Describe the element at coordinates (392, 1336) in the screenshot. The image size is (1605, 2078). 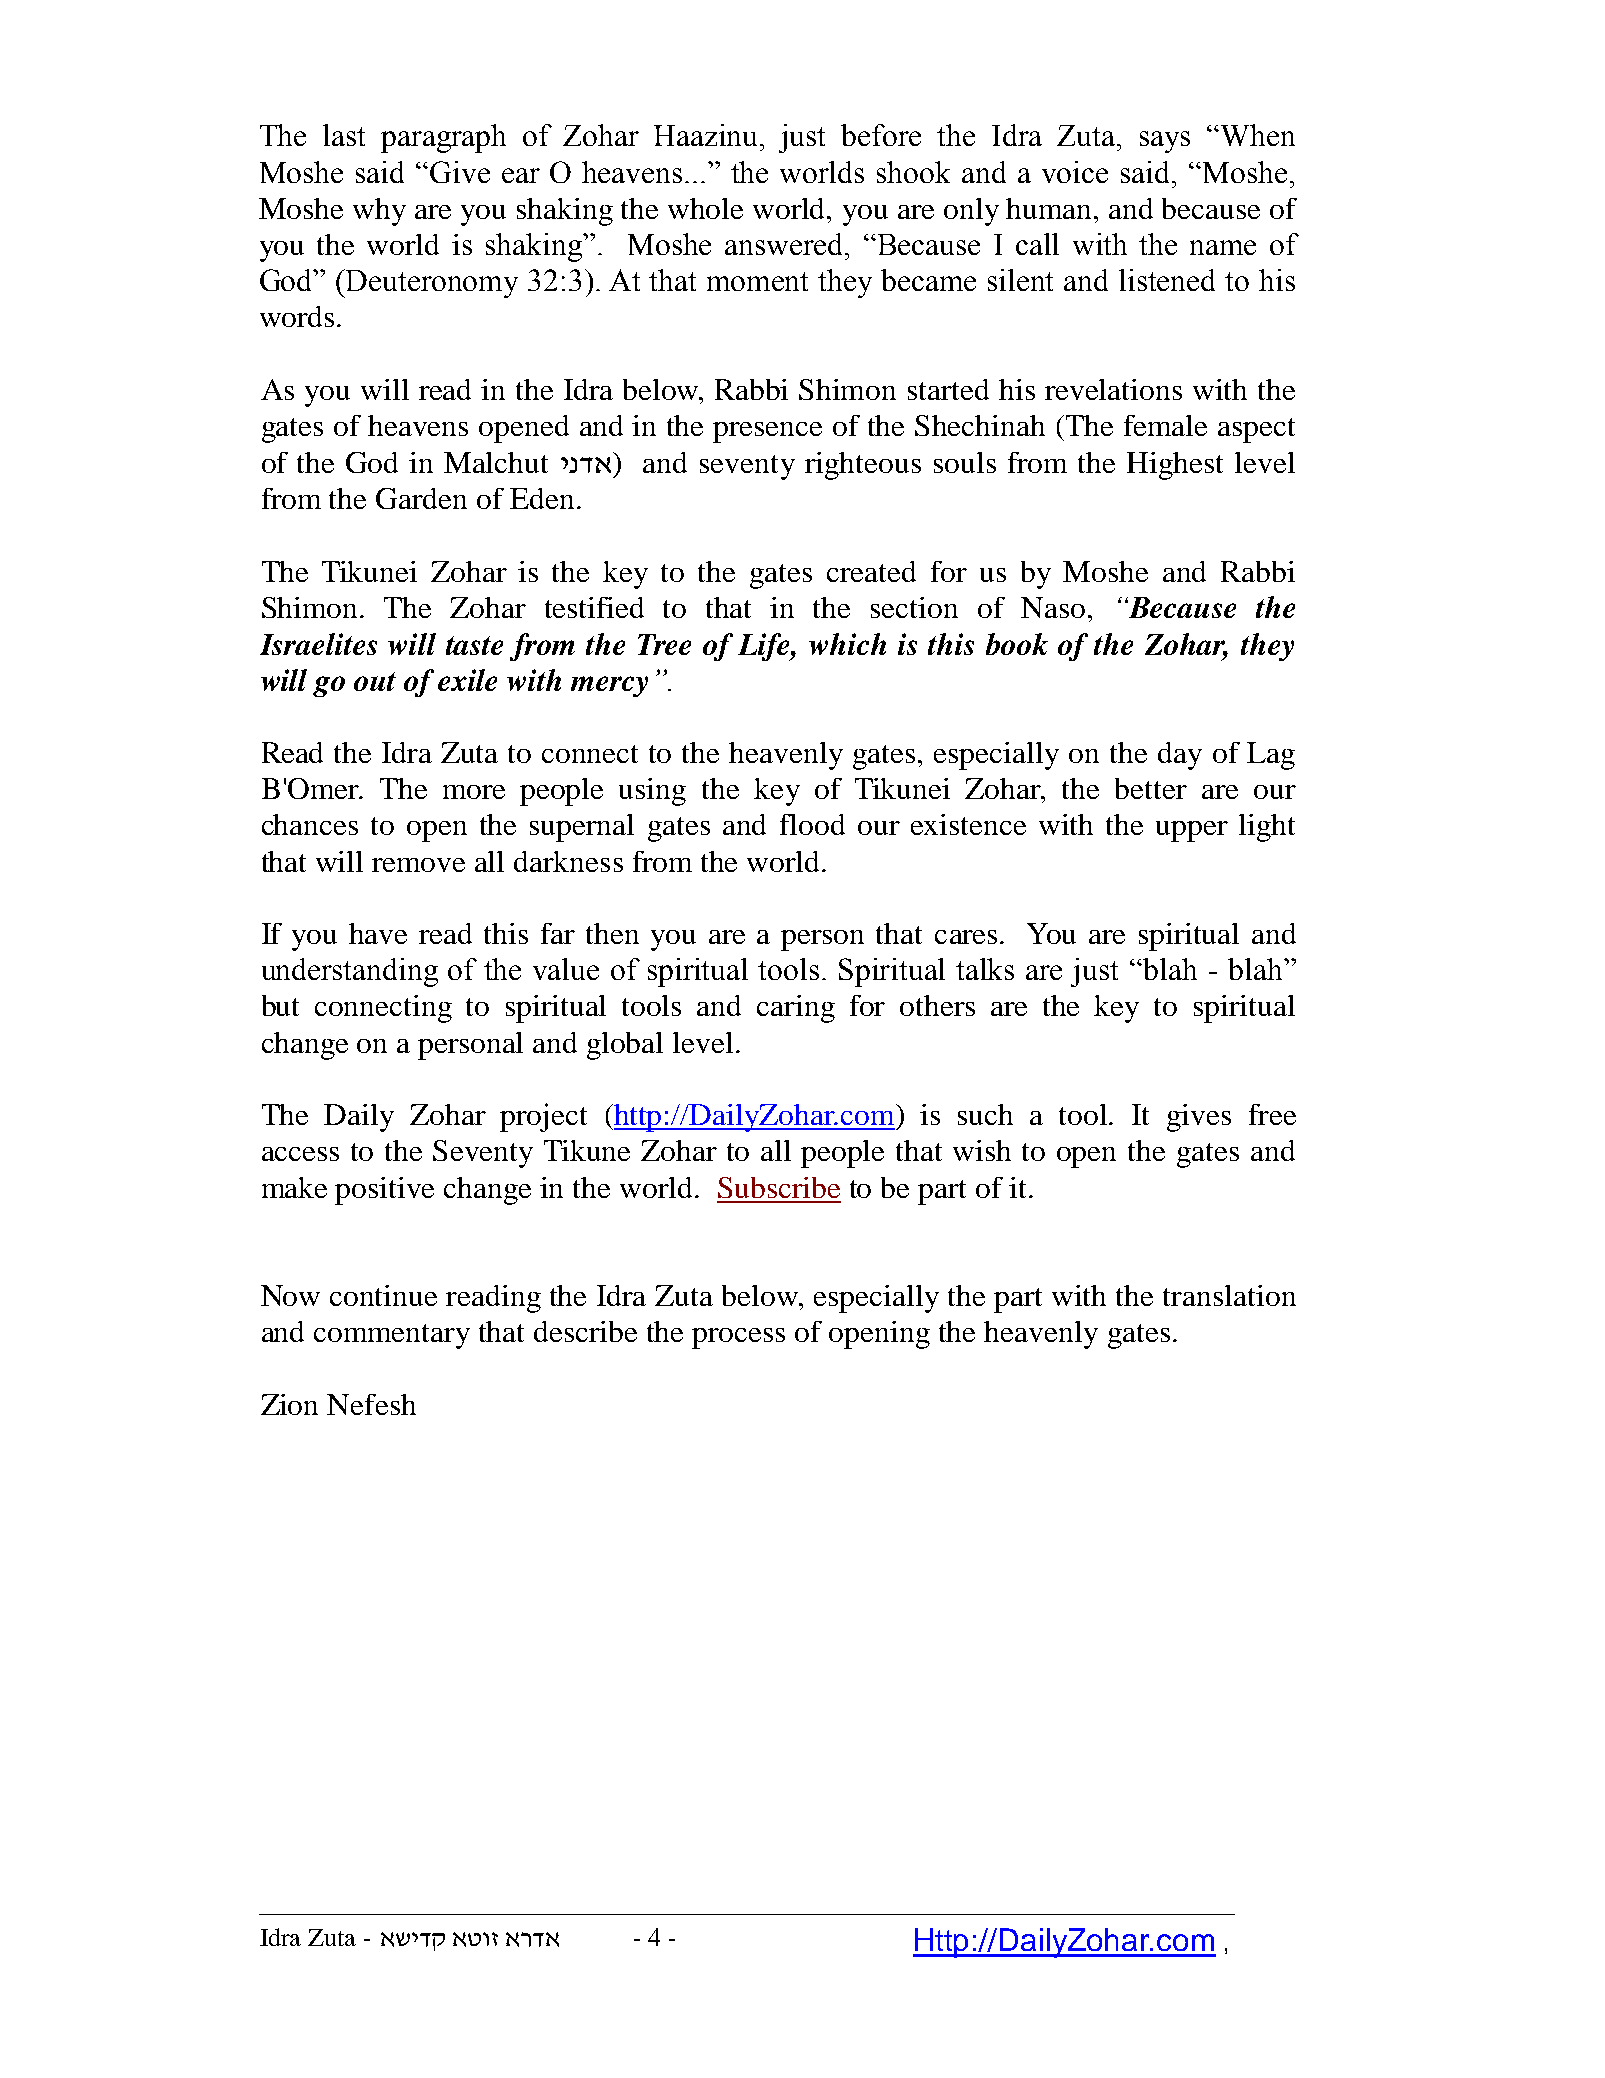
I see `commentary` at that location.
